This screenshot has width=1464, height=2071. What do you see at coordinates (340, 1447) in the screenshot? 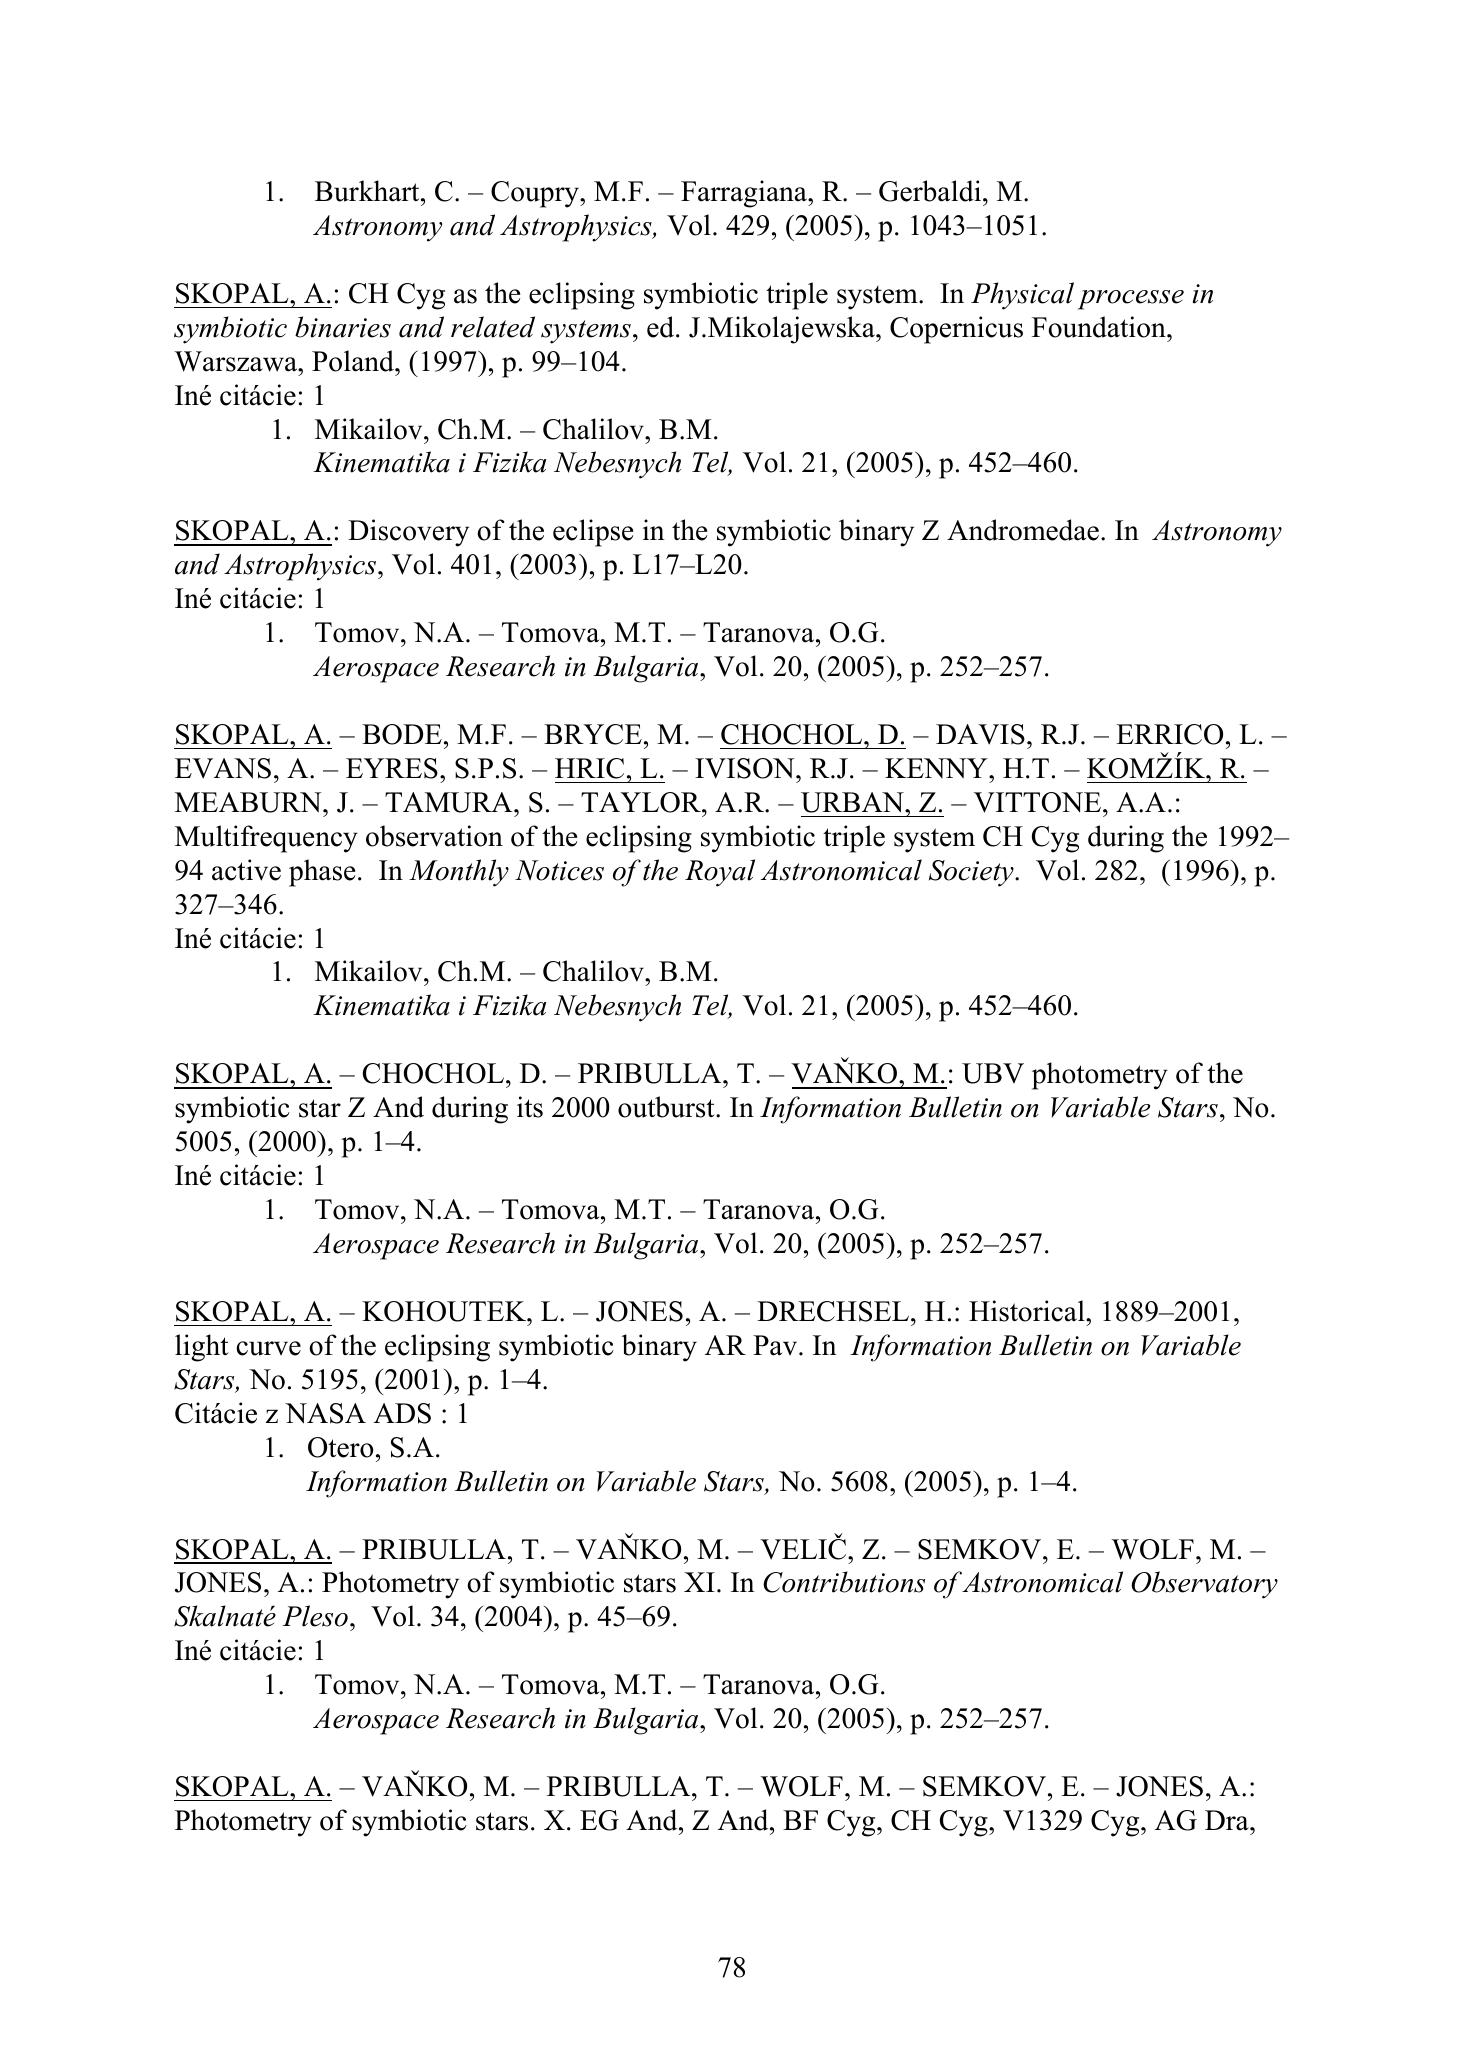
I see `Otero` at bounding box center [340, 1447].
